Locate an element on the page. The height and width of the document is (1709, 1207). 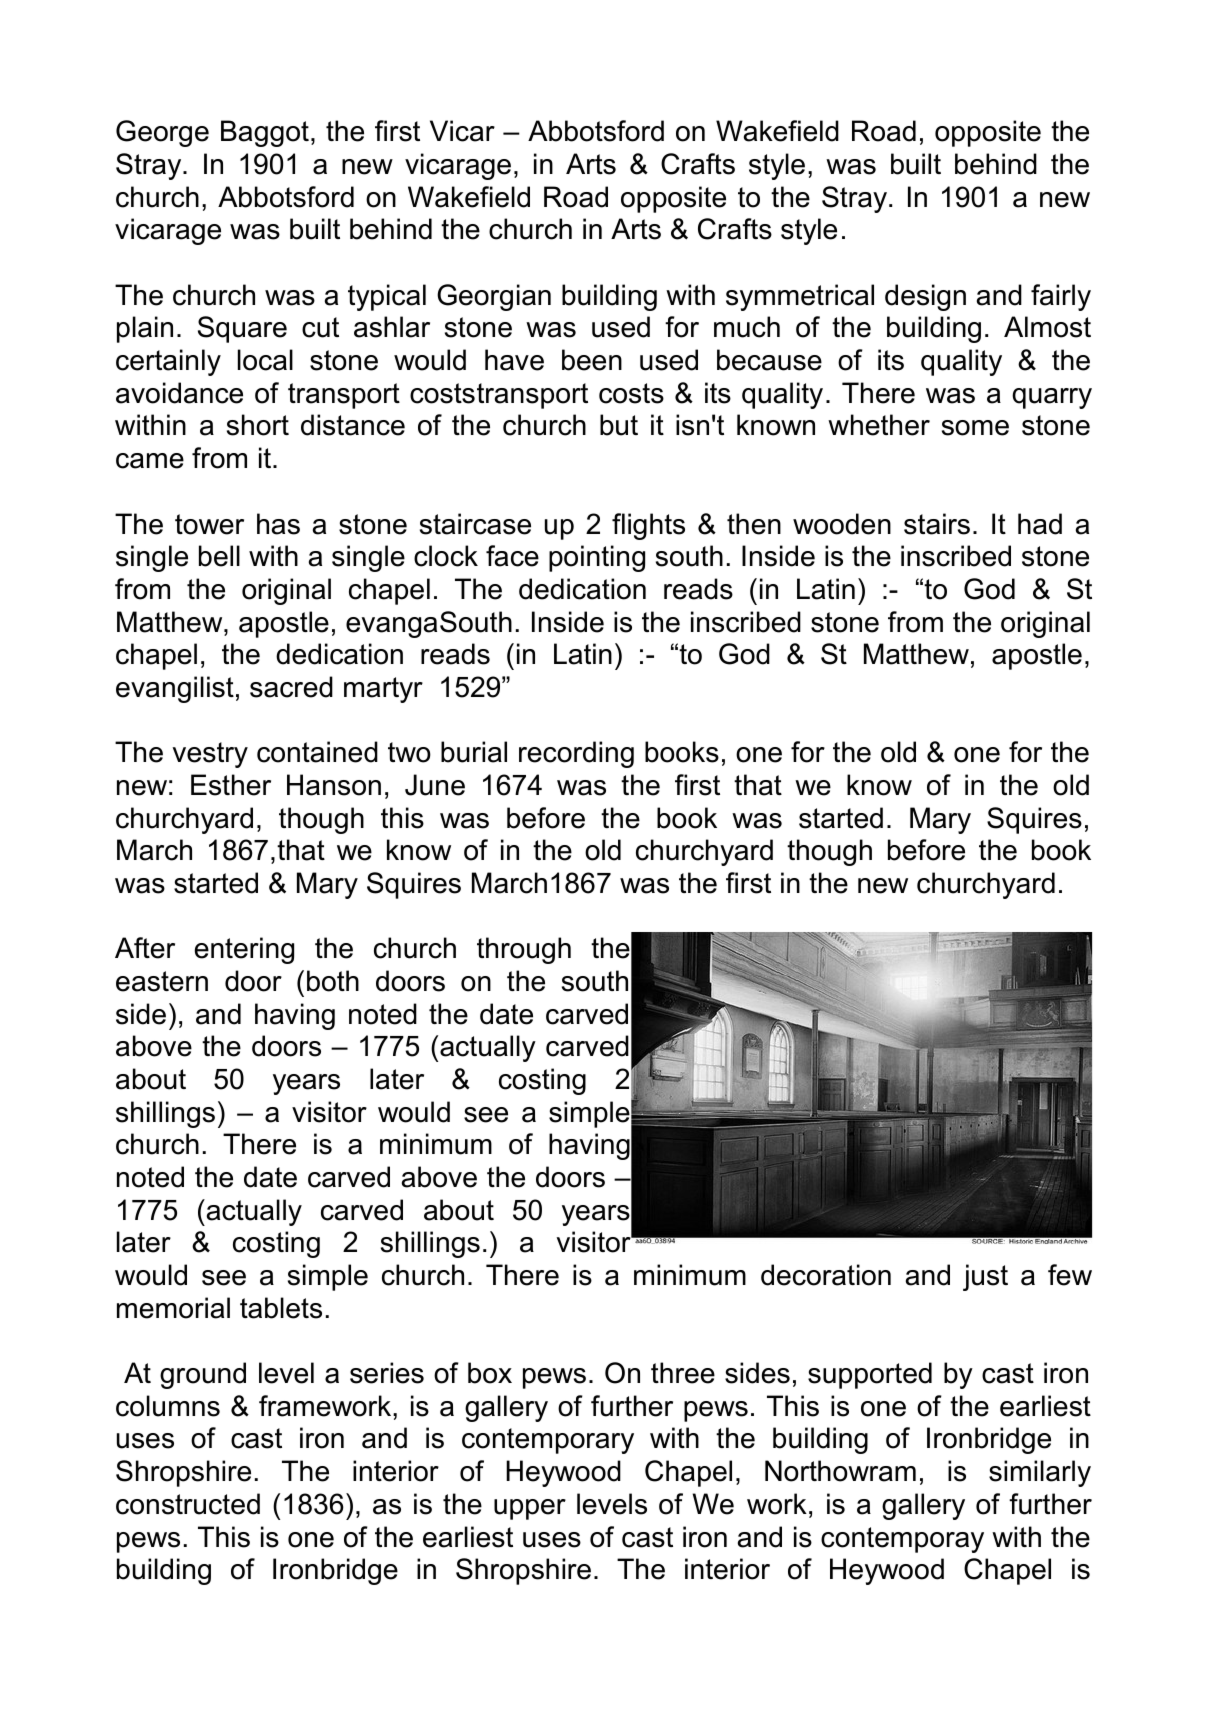
Georgian is located at coordinates (494, 297).
